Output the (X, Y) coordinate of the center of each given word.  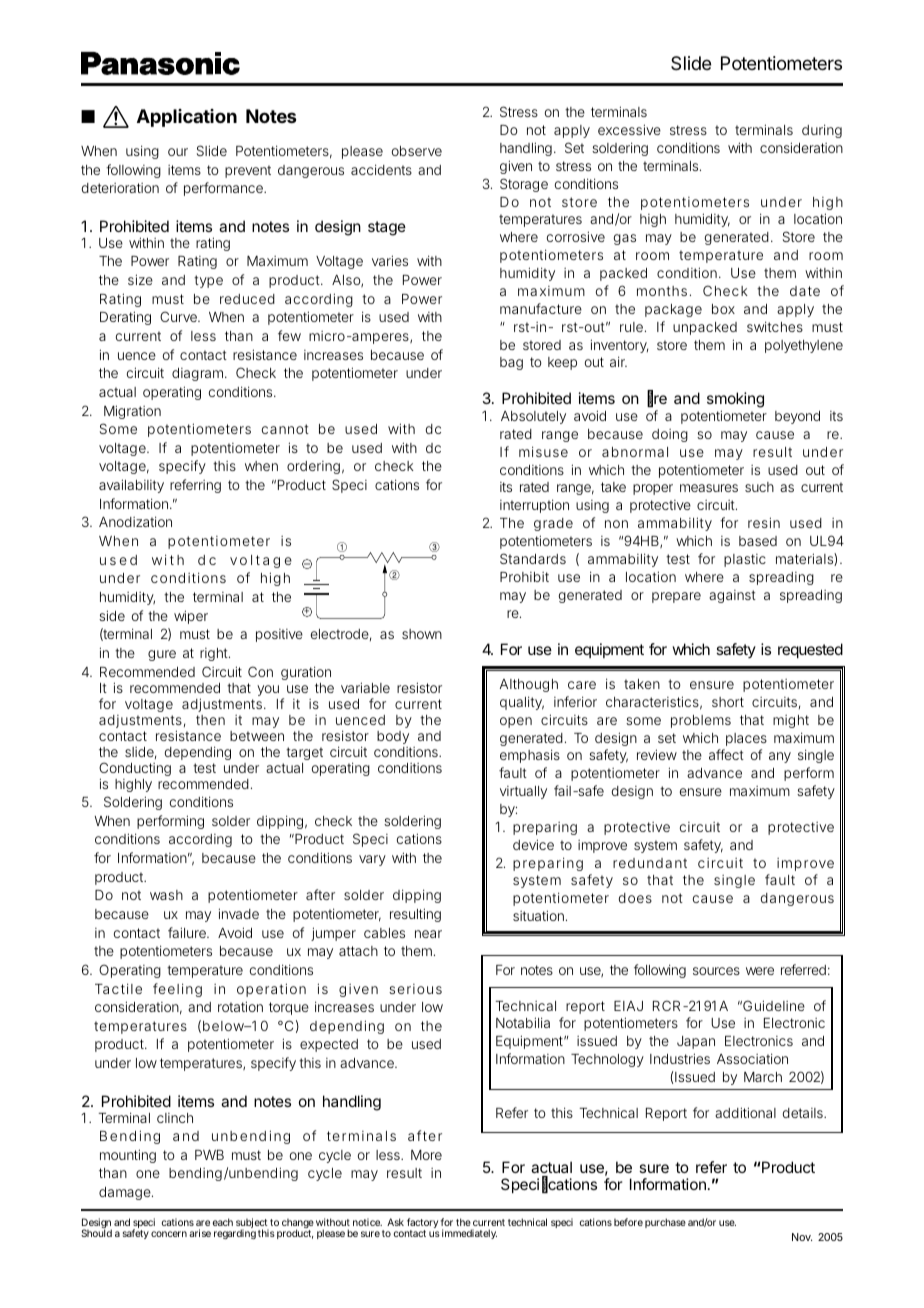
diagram (197, 374)
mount (119, 1155)
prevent (248, 171)
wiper (191, 617)
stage (387, 228)
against (732, 596)
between (257, 736)
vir (507, 791)
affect (726, 754)
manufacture (541, 308)
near (428, 934)
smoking (735, 401)
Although (529, 685)
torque (289, 1008)
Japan (696, 1042)
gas (625, 239)
